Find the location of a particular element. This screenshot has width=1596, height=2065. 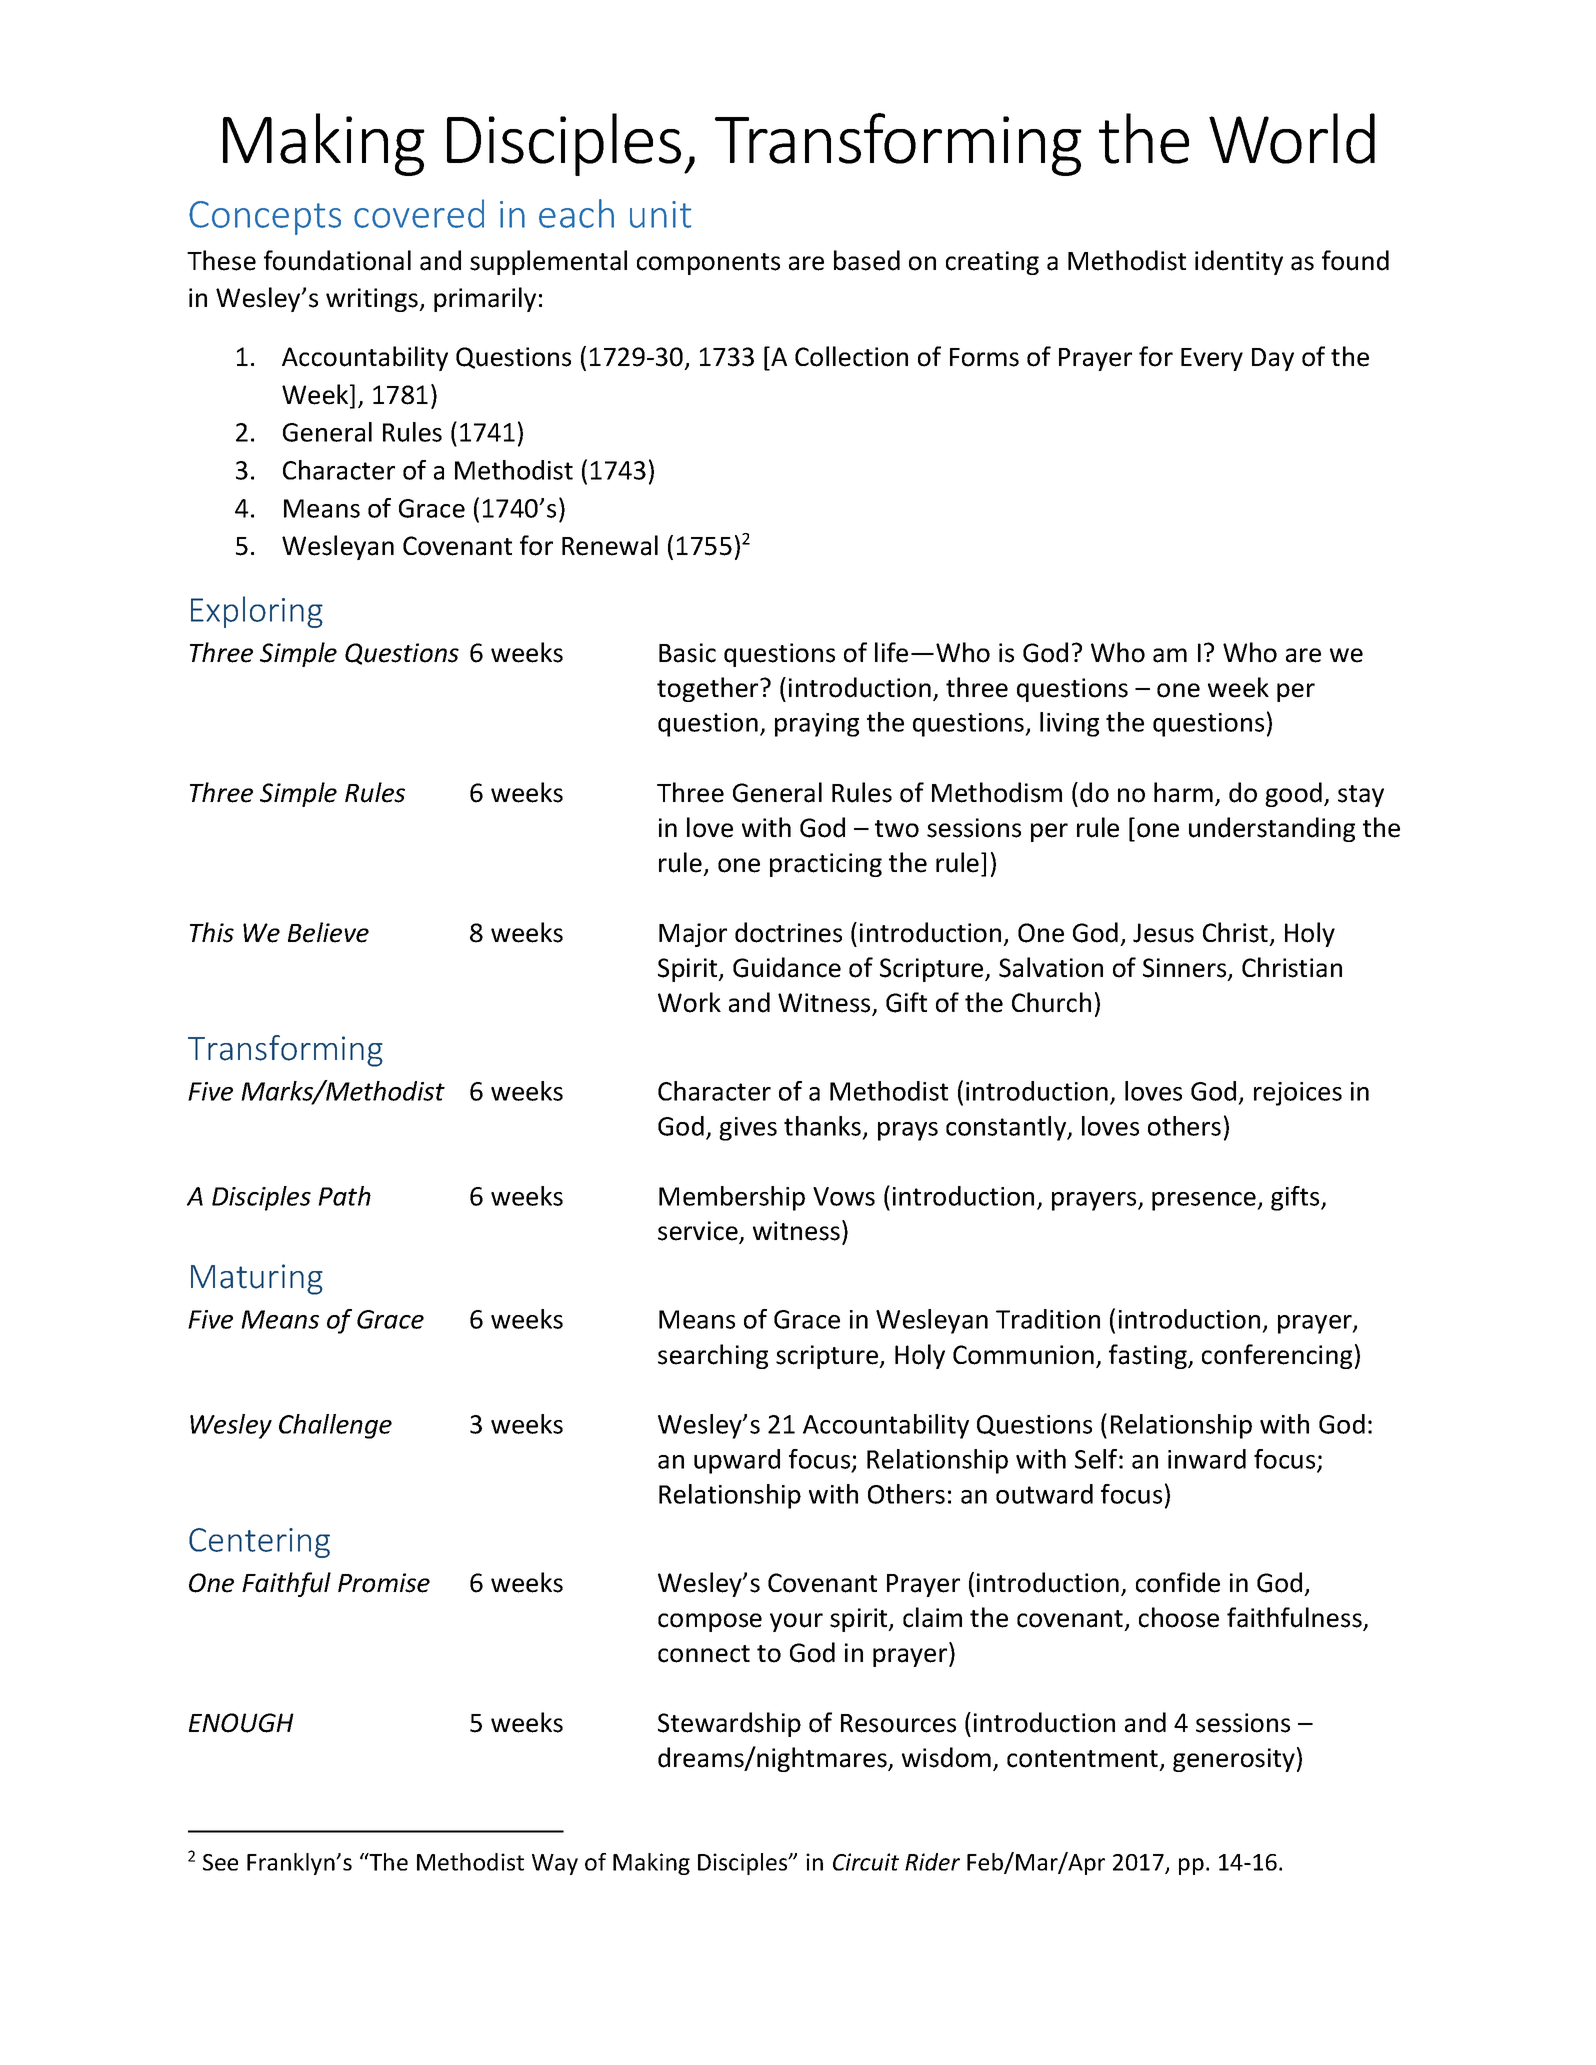

See is located at coordinates (220, 1862).
